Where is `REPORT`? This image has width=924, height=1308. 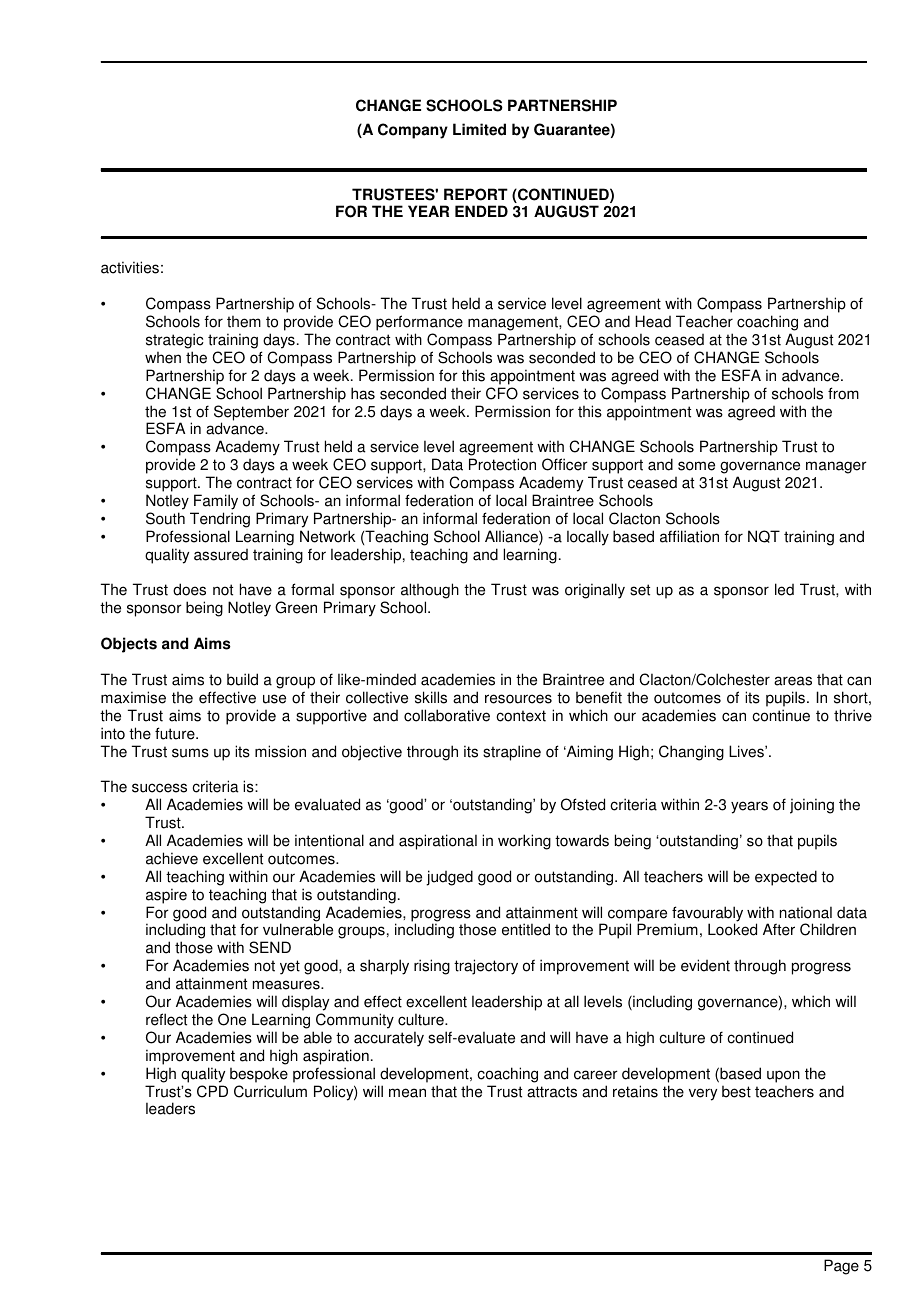 REPORT is located at coordinates (476, 194).
